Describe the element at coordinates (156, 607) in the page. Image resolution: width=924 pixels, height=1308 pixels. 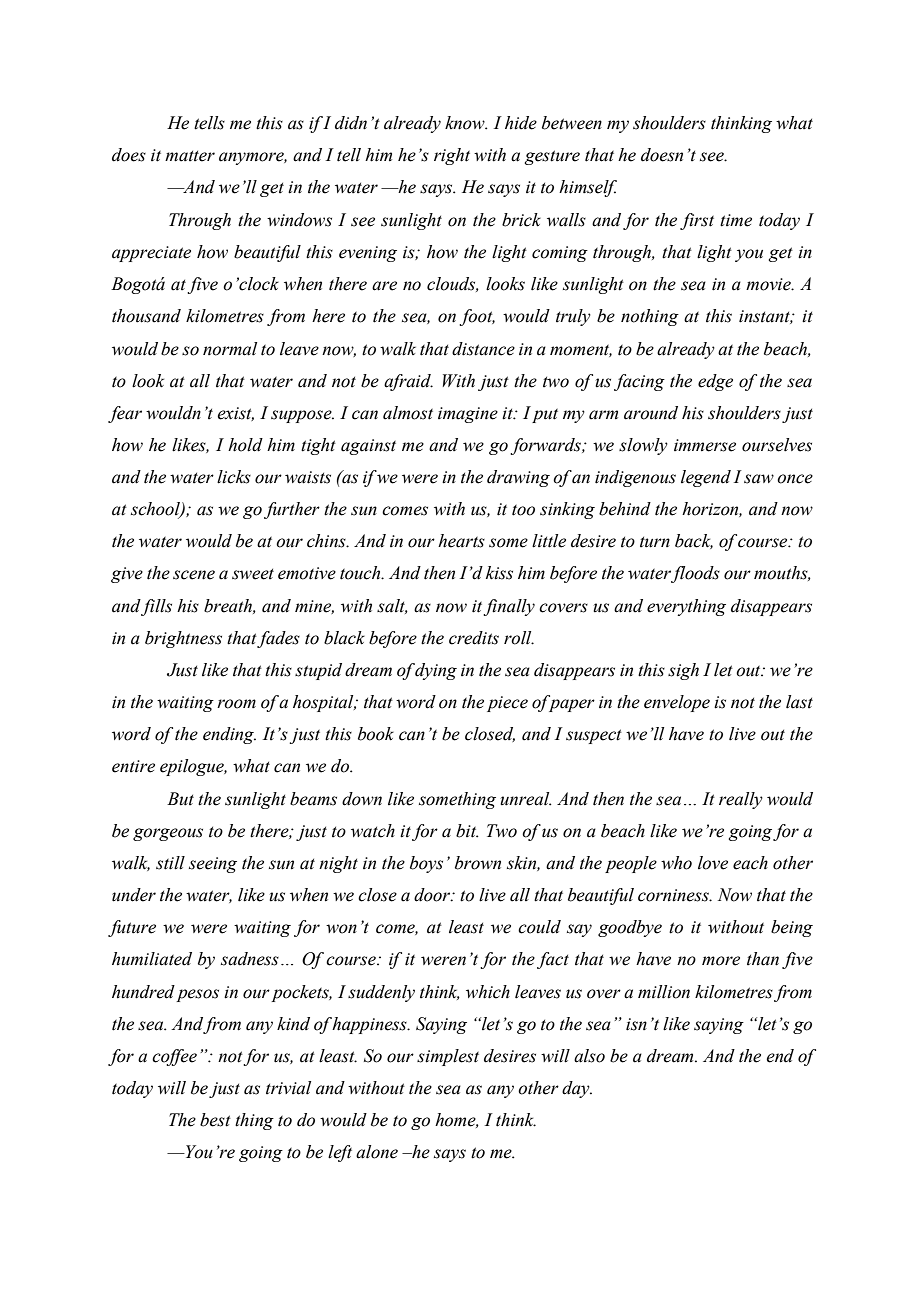
I see `fills` at that location.
